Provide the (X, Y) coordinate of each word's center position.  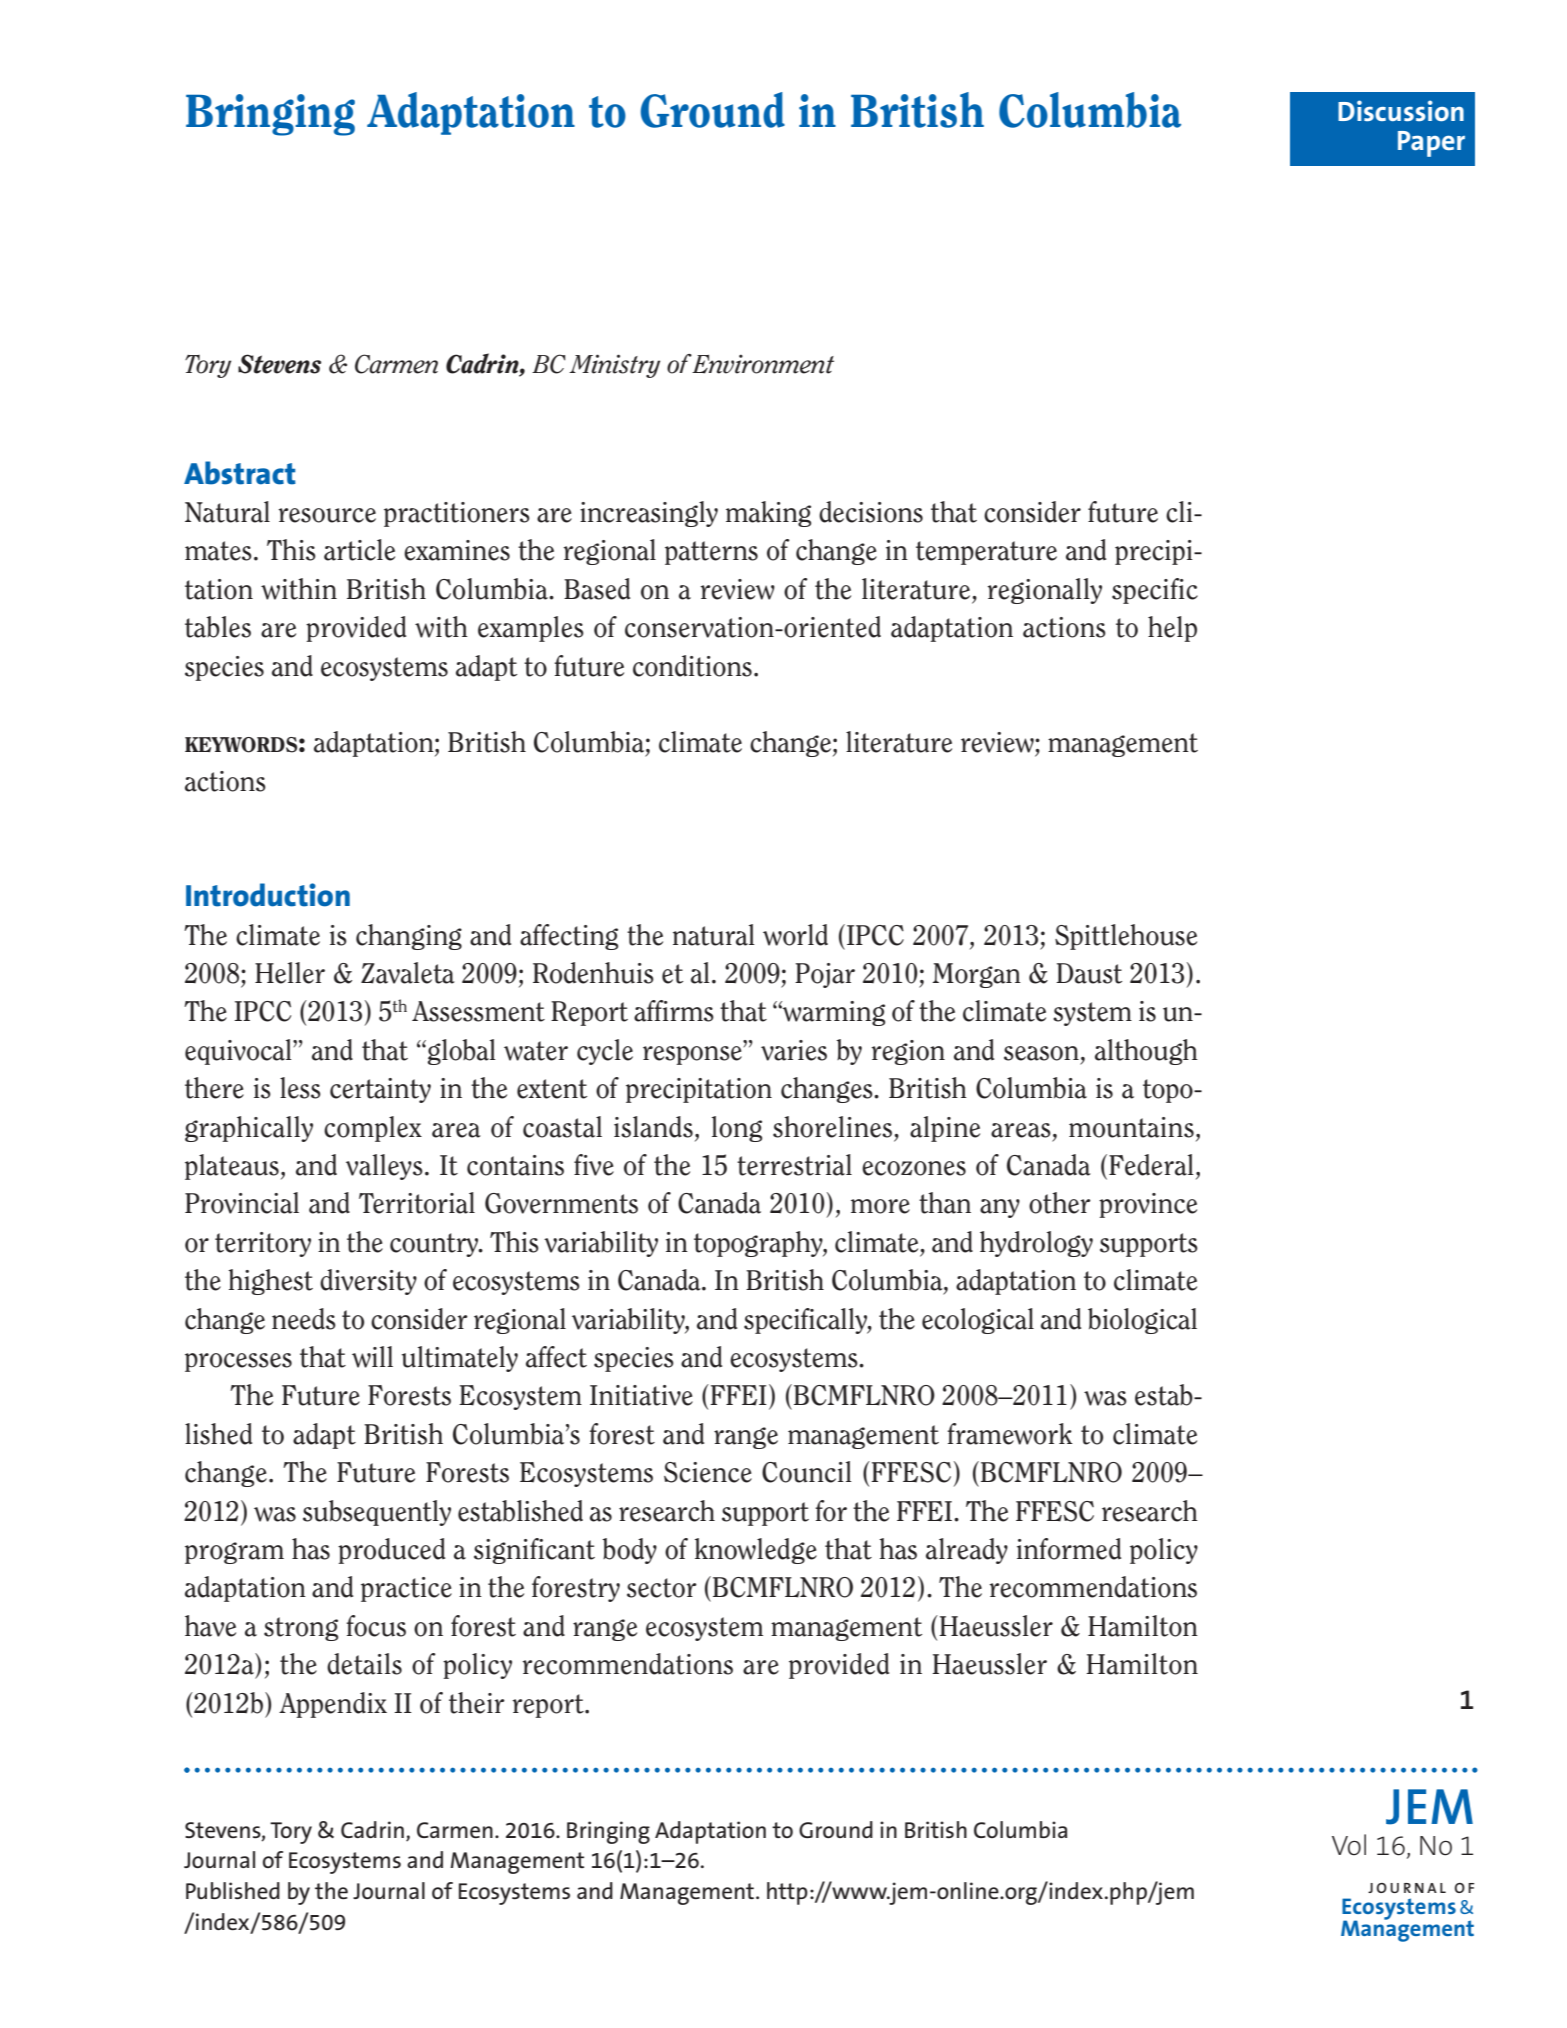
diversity (368, 1282)
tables (218, 627)
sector (662, 1588)
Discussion (1401, 110)
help (1172, 629)
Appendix (333, 1705)
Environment (763, 364)
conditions (692, 666)
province (1148, 1205)
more (880, 1206)
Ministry (614, 366)
